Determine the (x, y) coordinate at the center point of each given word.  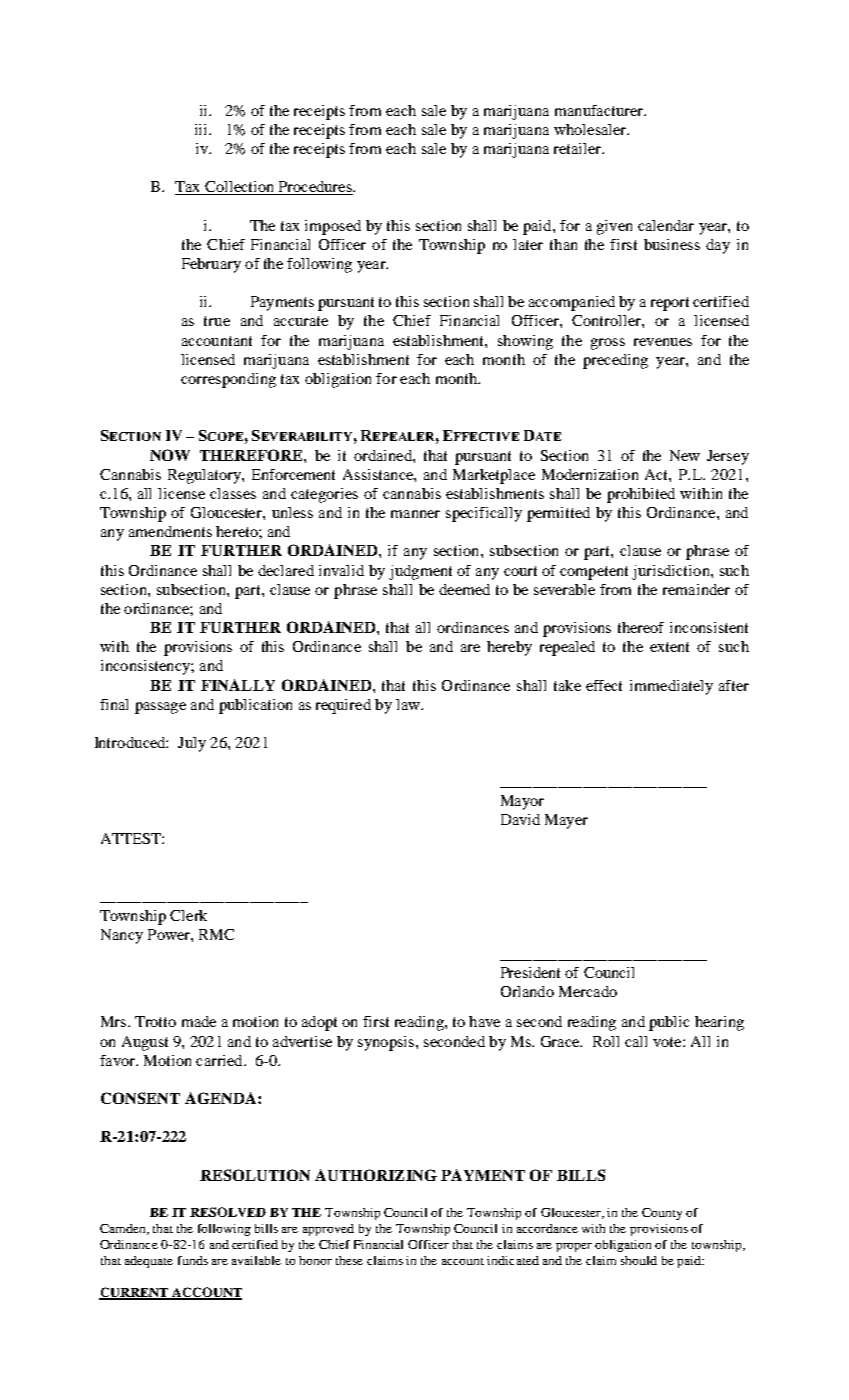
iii (202, 129)
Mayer (566, 821)
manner (415, 514)
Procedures (315, 188)
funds (193, 1260)
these (349, 1260)
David (520, 819)
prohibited (641, 495)
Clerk (188, 915)
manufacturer (600, 110)
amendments (170, 531)
